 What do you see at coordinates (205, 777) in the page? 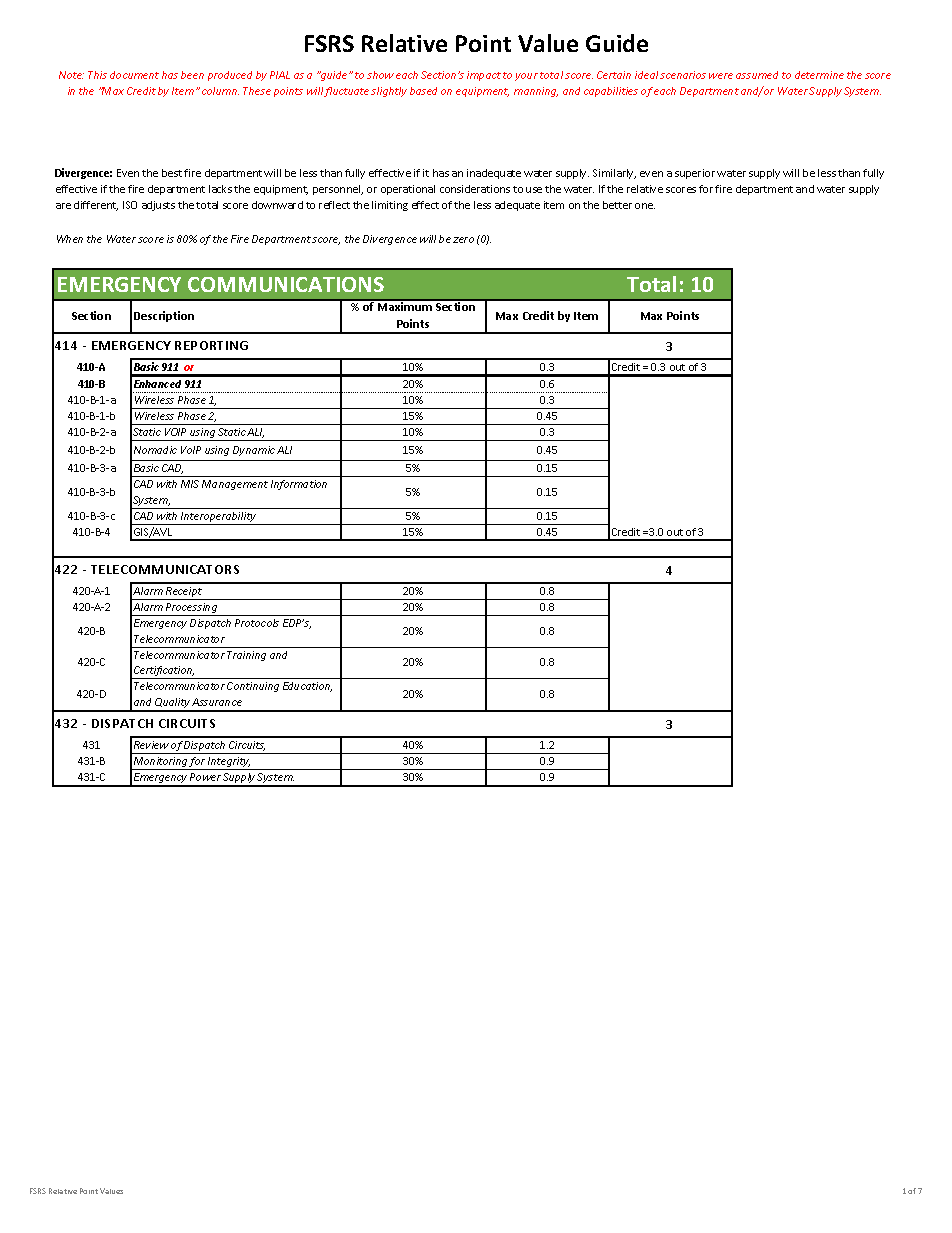
I see `Power` at bounding box center [205, 777].
